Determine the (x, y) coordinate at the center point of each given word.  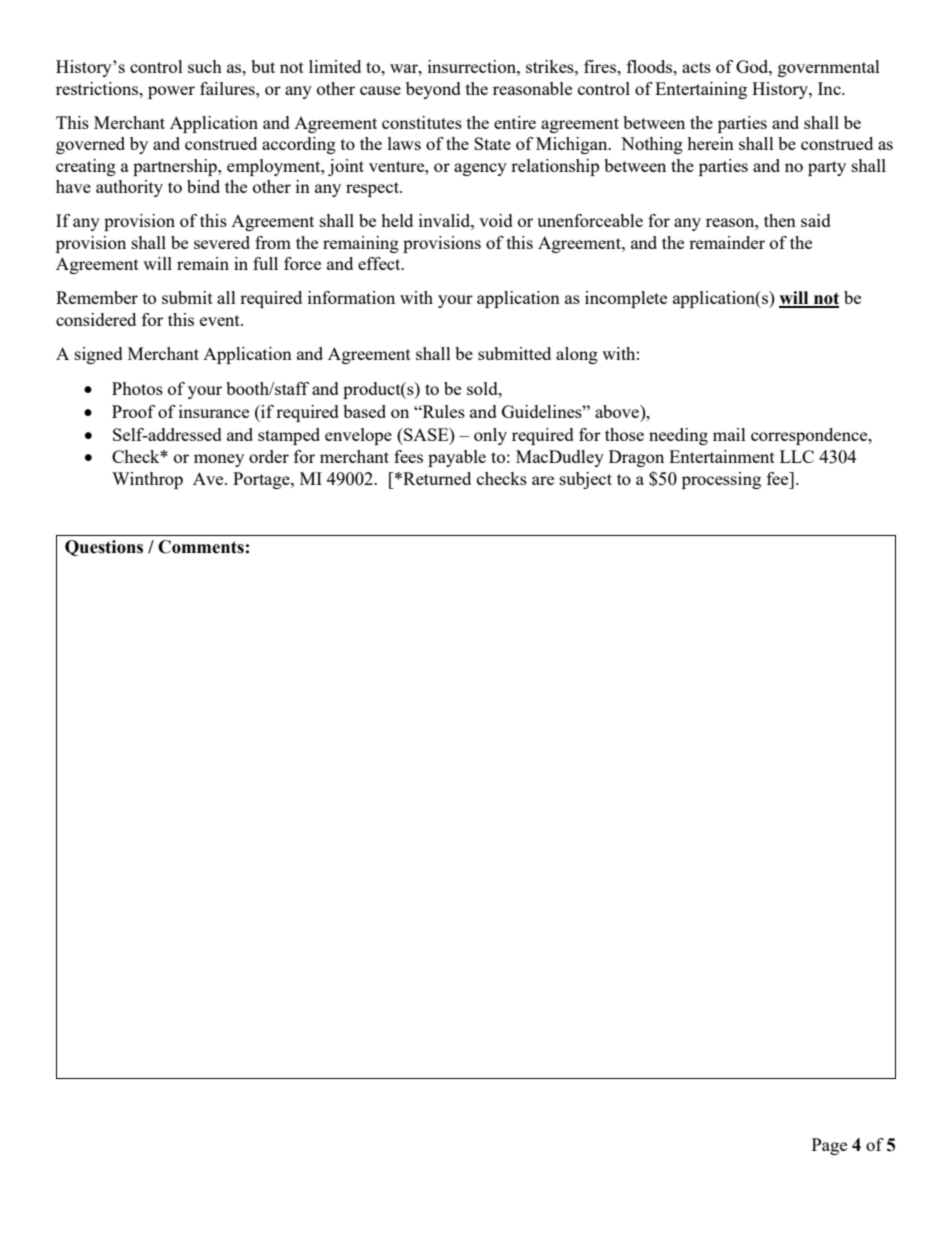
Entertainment (722, 456)
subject (586, 480)
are (543, 480)
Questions (104, 548)
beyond (433, 90)
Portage (262, 480)
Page (829, 1146)
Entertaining (701, 90)
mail (729, 434)
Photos (137, 388)
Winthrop (147, 480)
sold (483, 388)
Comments (201, 547)
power (171, 92)
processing (721, 480)
